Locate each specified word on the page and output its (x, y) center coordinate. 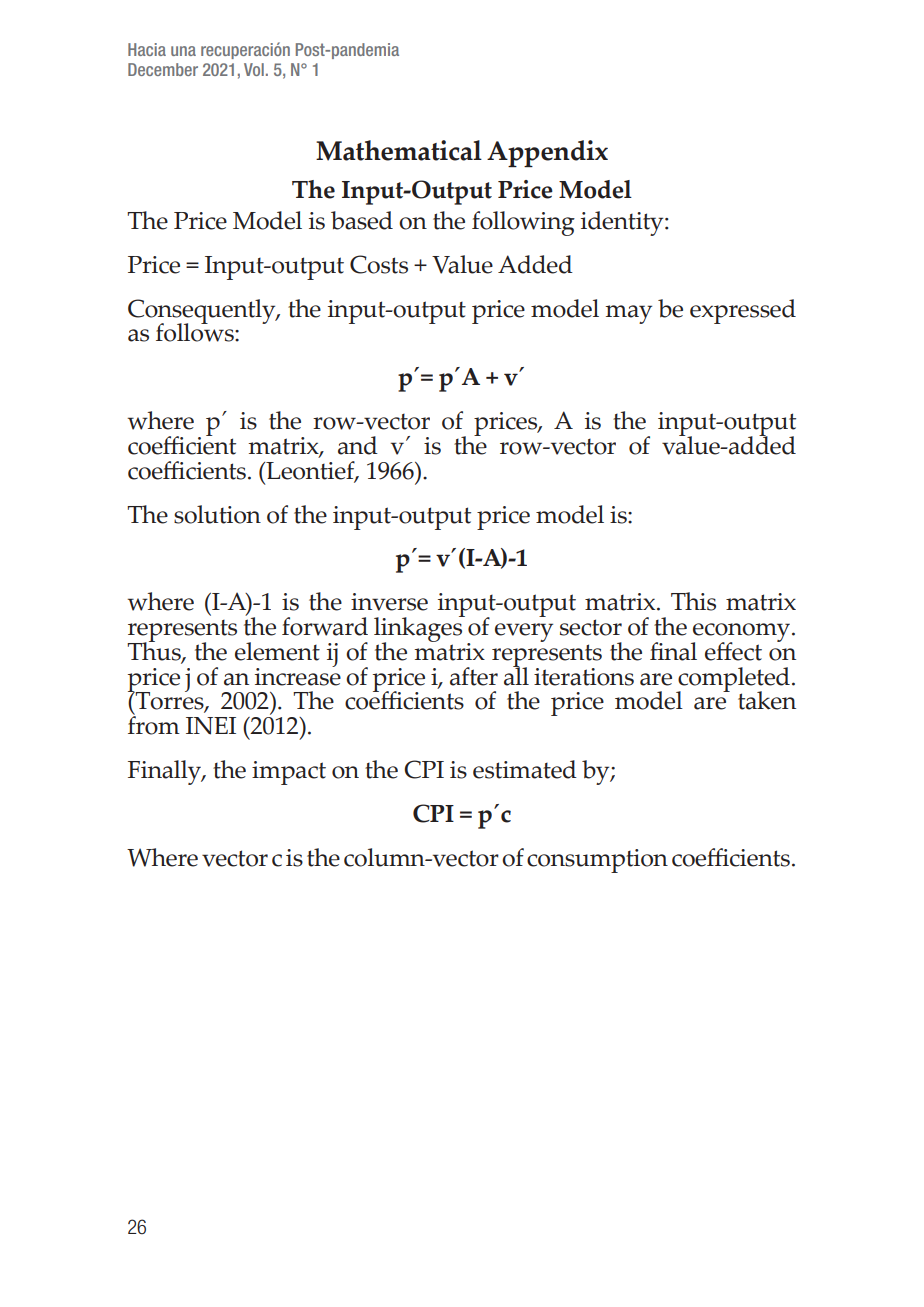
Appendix (547, 153)
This (693, 601)
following (523, 223)
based (362, 220)
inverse (389, 602)
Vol (254, 69)
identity (623, 223)
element (277, 651)
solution (217, 514)
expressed (743, 311)
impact (289, 773)
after (474, 676)
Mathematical (399, 150)
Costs (379, 264)
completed (733, 680)
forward (325, 626)
